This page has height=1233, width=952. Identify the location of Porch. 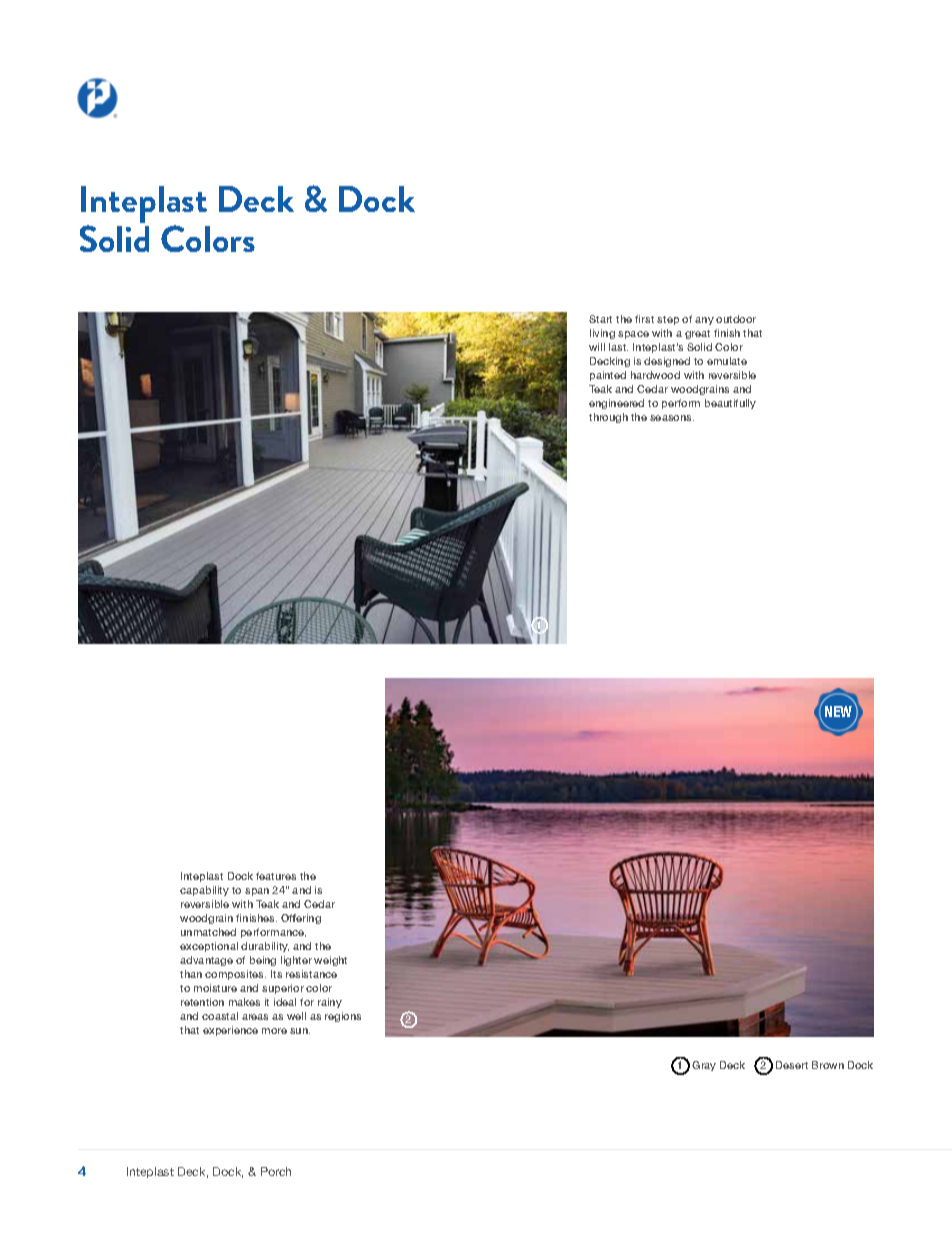
(276, 1171).
